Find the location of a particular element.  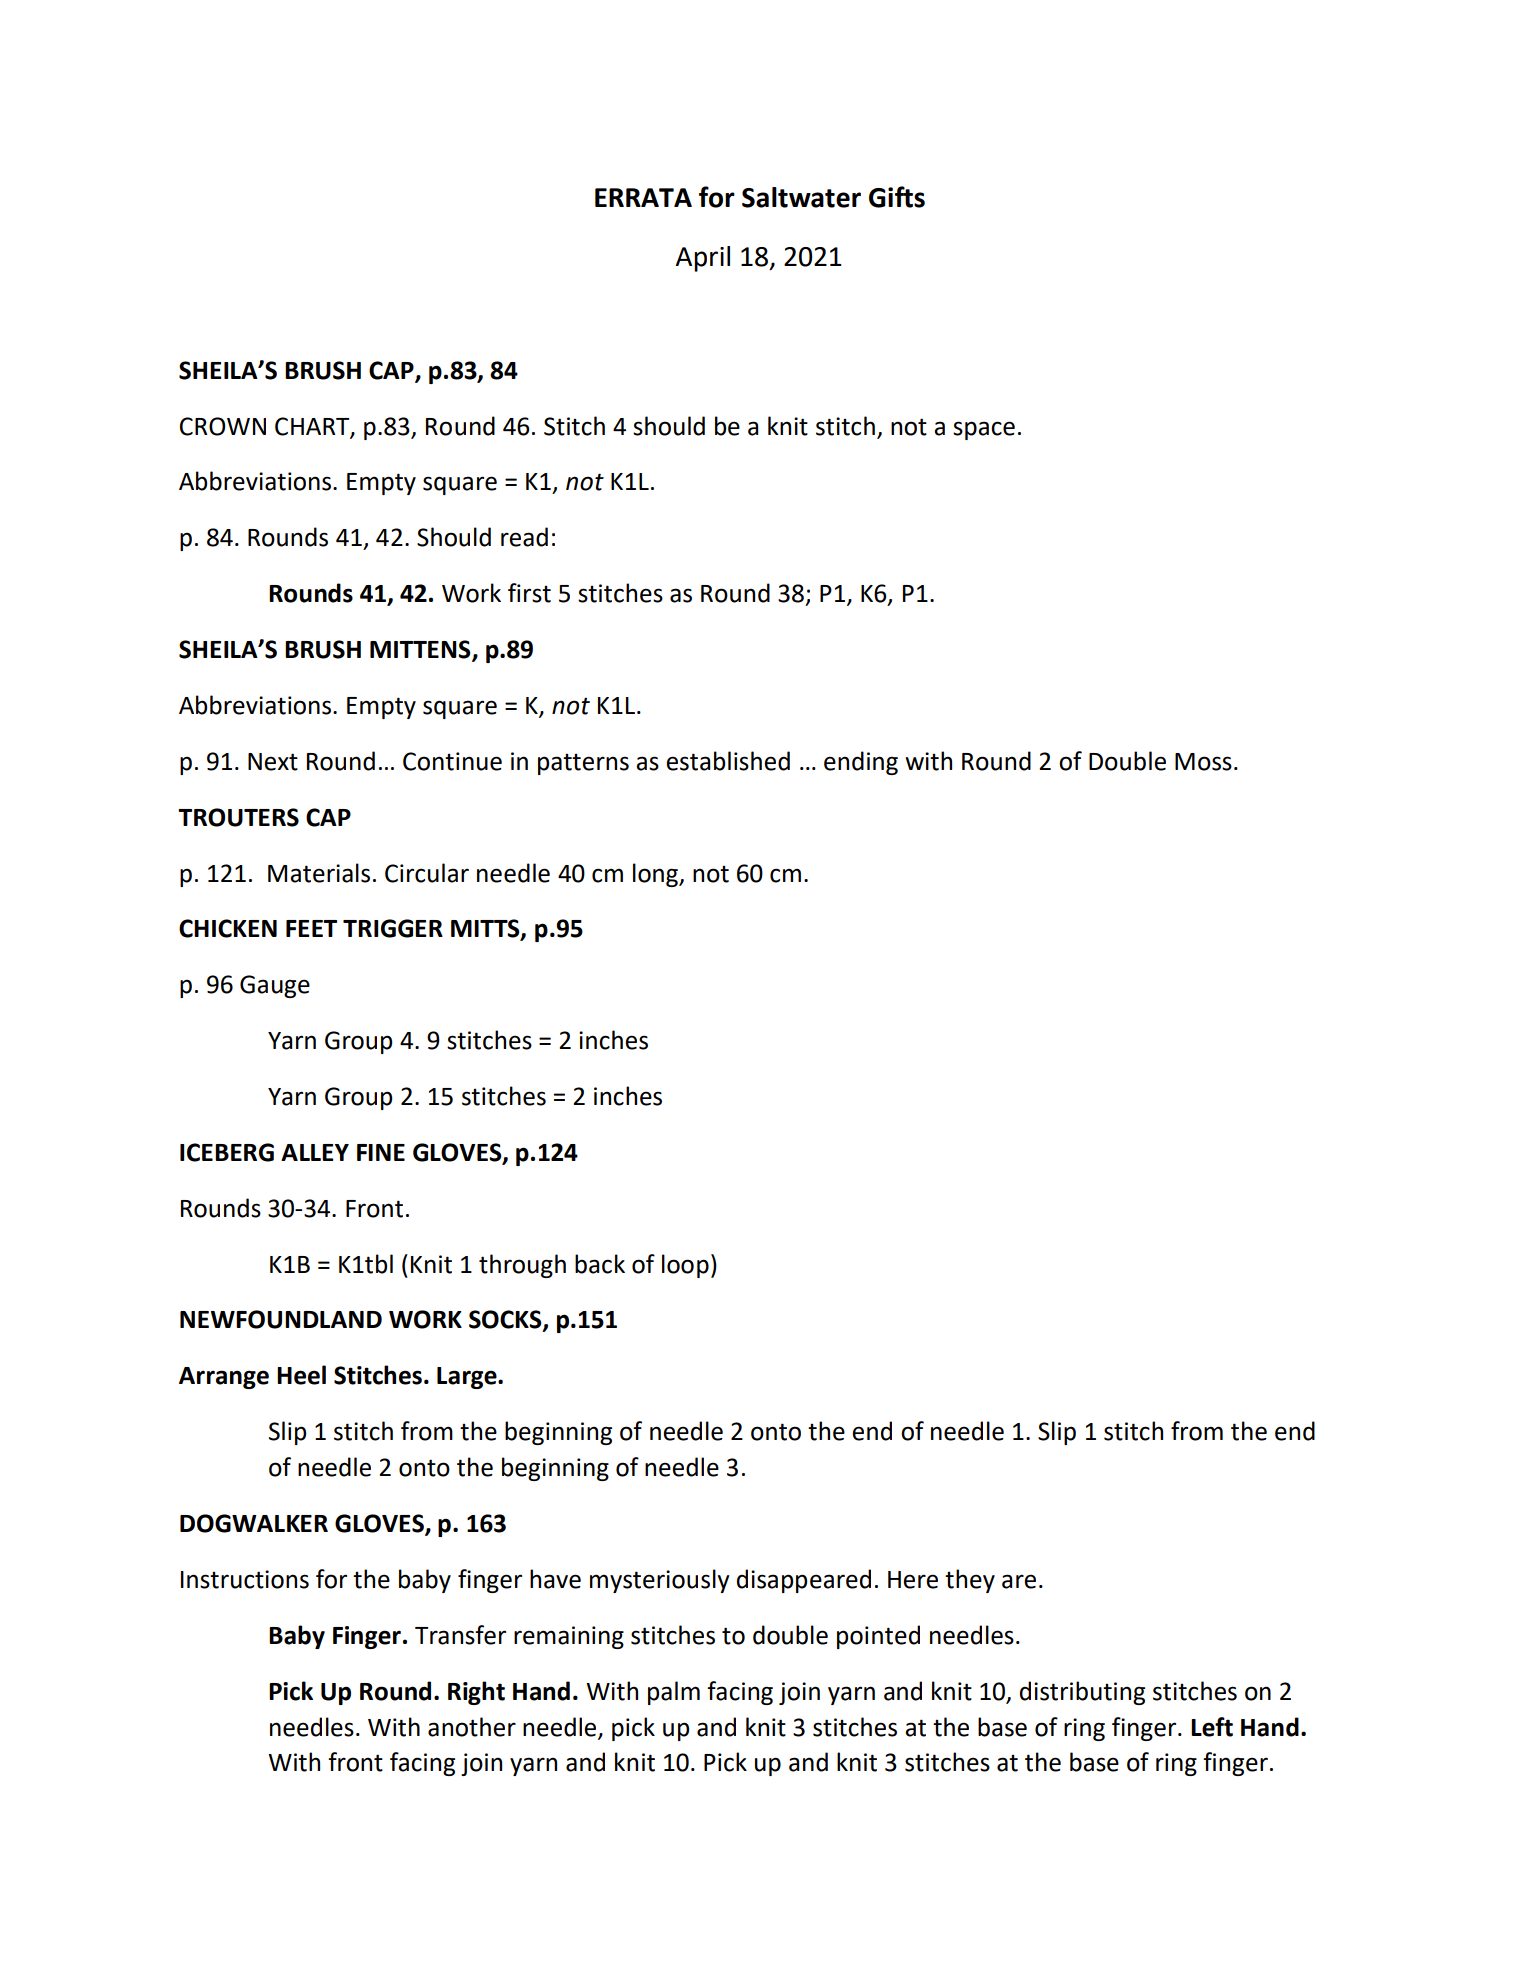

Transfer is located at coordinates (460, 1635).
